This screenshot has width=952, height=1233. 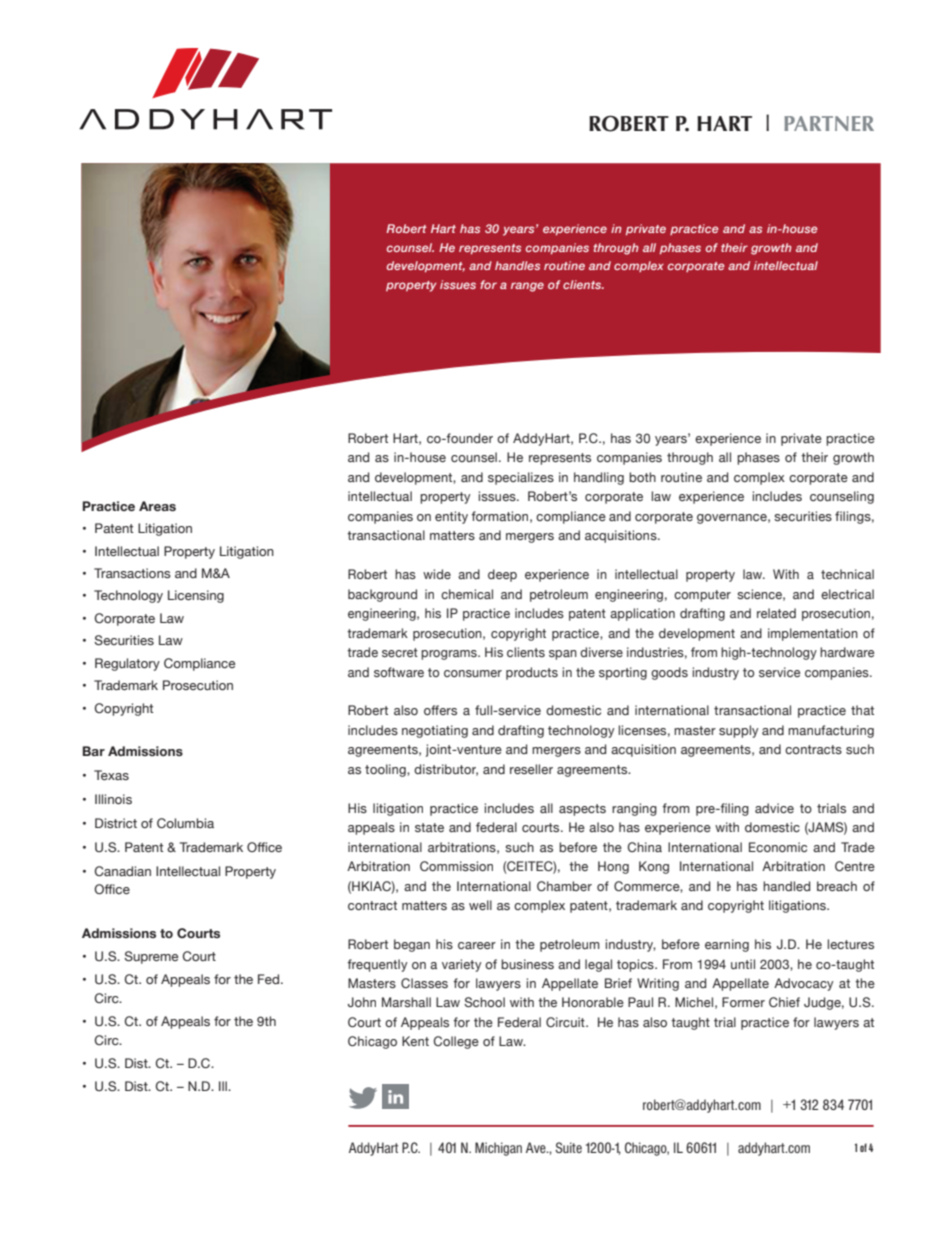 I want to click on related, so click(x=776, y=613).
